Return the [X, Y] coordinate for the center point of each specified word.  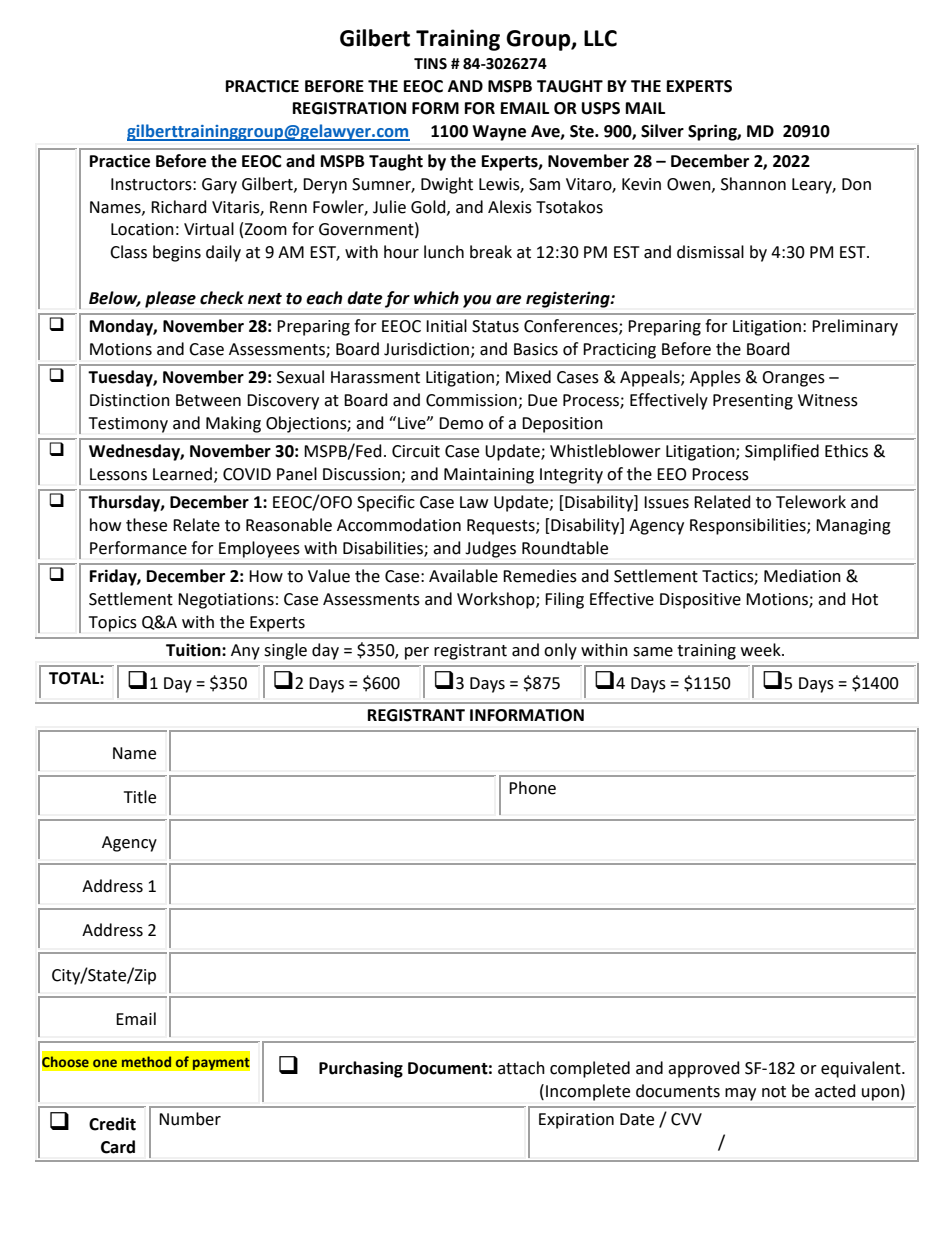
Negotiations [226, 601]
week [762, 650]
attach [521, 1068]
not [774, 1092]
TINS [430, 64]
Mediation [802, 576]
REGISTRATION [349, 108]
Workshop [497, 600]
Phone [532, 788]
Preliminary [855, 327]
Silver [662, 131]
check [222, 298]
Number [190, 1119]
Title [140, 797]
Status [495, 326]
